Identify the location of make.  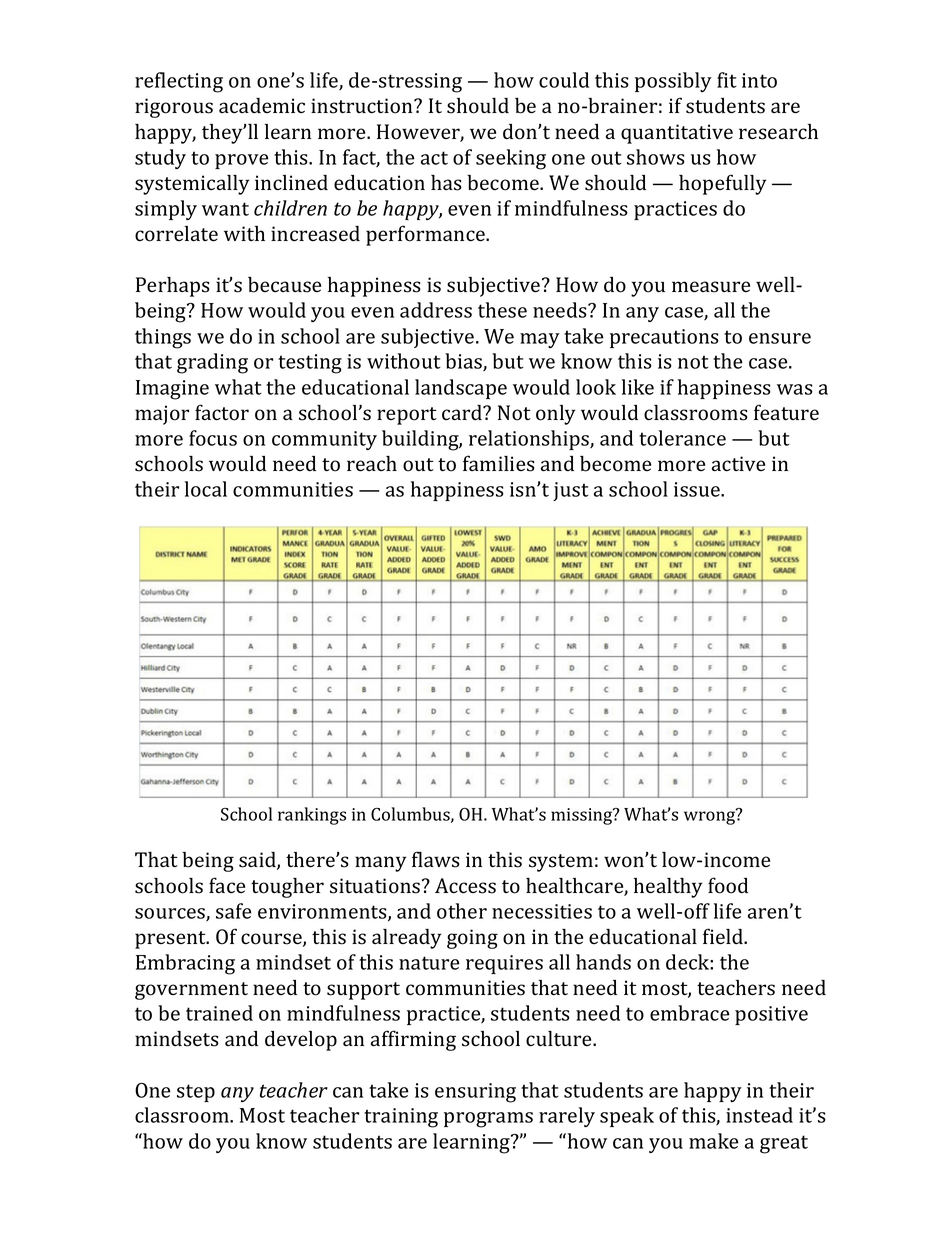
(713, 1141).
